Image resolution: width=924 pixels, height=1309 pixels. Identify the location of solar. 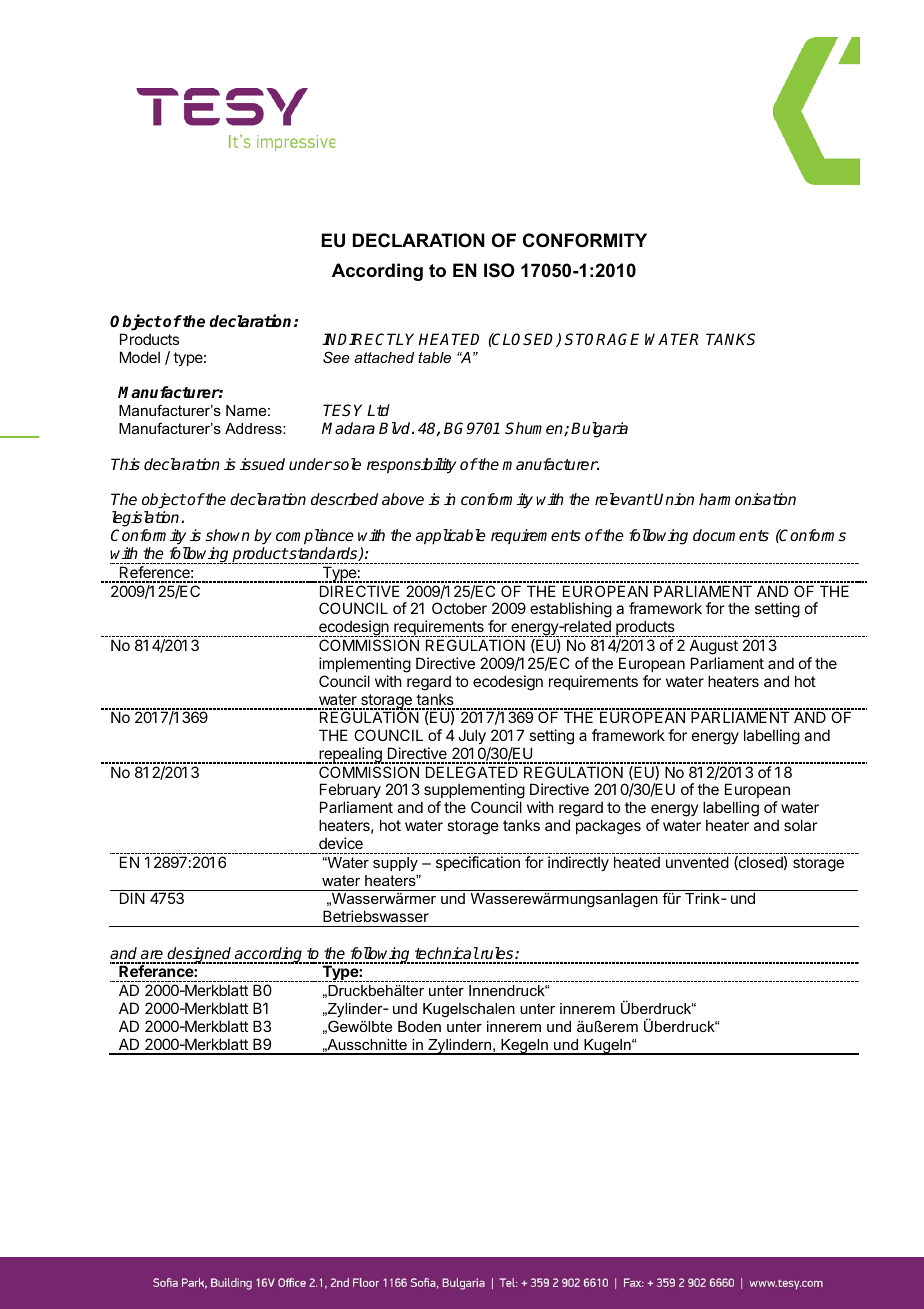
(800, 825).
